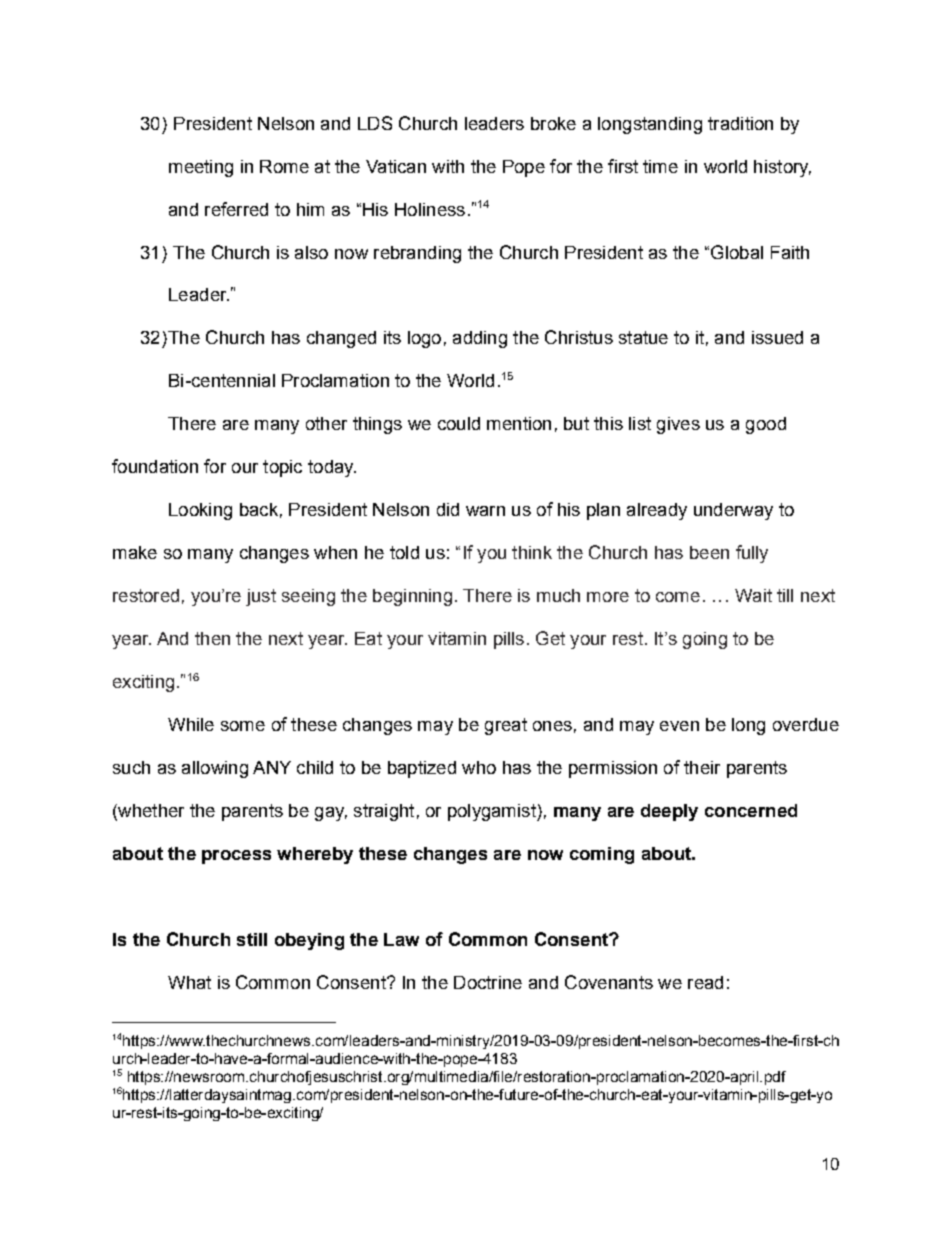 The image size is (952, 1233). I want to click on What, so click(189, 982).
